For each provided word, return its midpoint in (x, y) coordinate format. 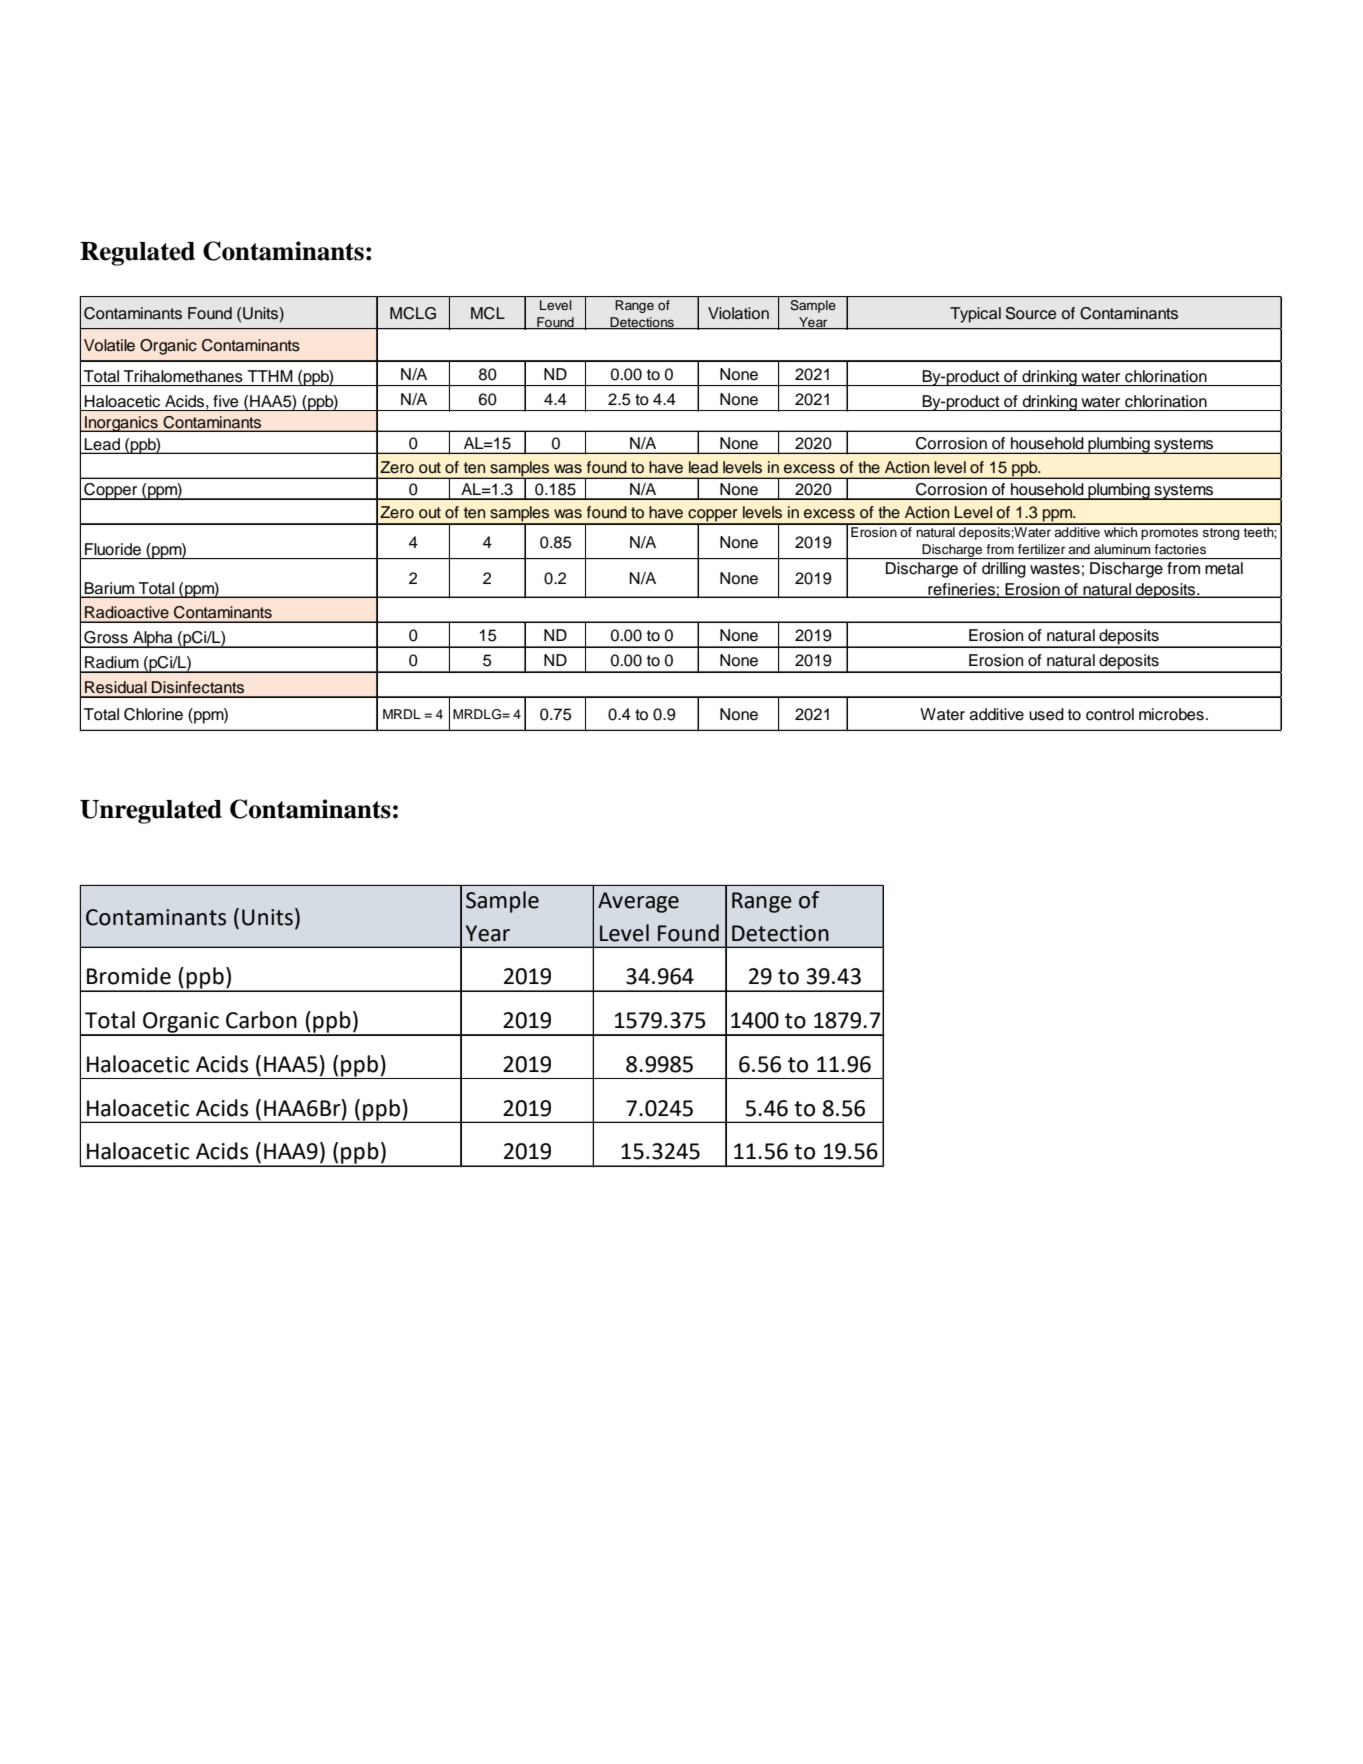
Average (638, 902)
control (1110, 714)
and (1079, 549)
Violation (738, 313)
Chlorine (153, 714)
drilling (1004, 570)
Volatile (109, 345)
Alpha (153, 639)
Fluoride (113, 549)
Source (1031, 313)
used (1046, 714)
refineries (961, 590)
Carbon (261, 1020)
